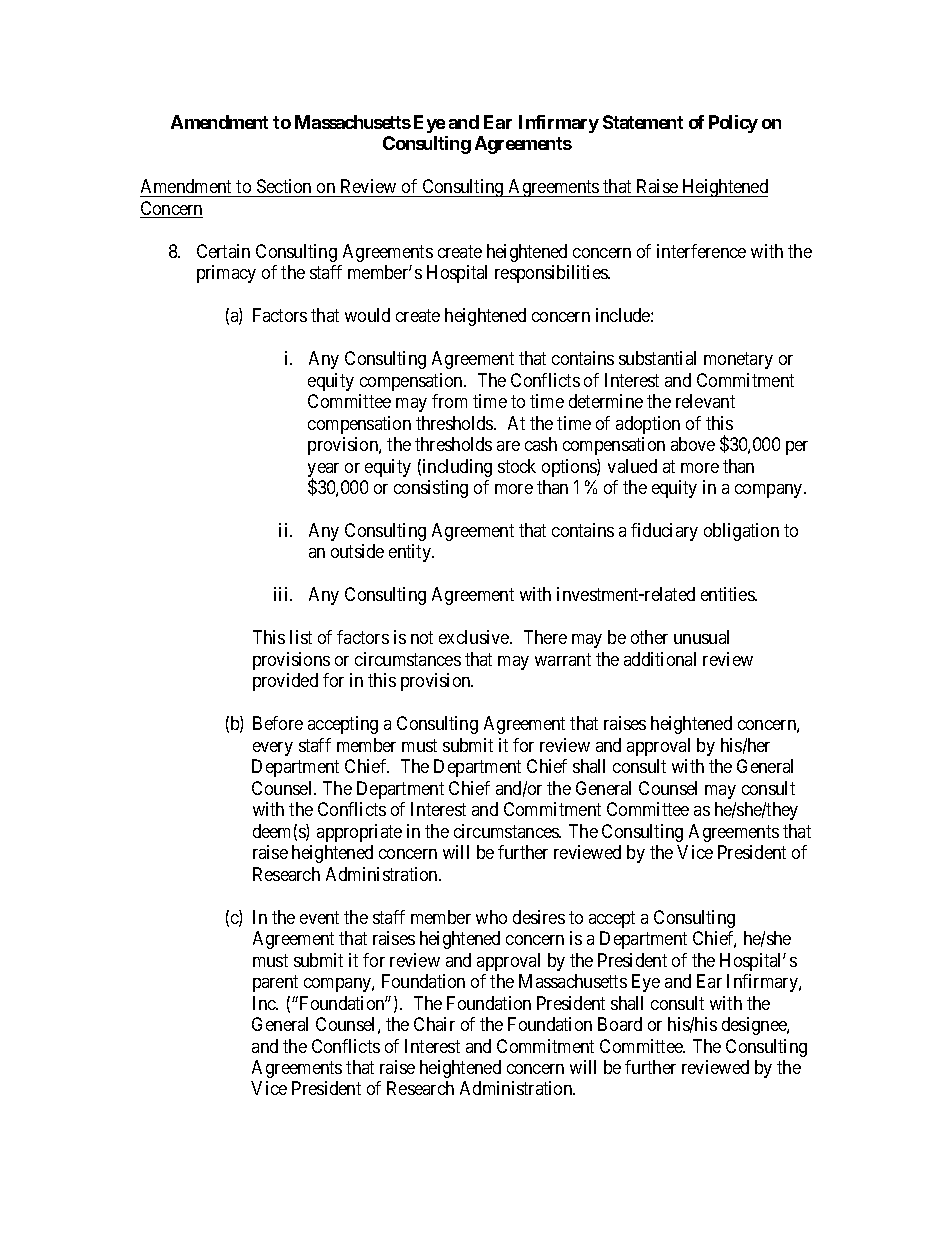  Describe the element at coordinates (733, 124) in the image. I see `Policy` at that location.
